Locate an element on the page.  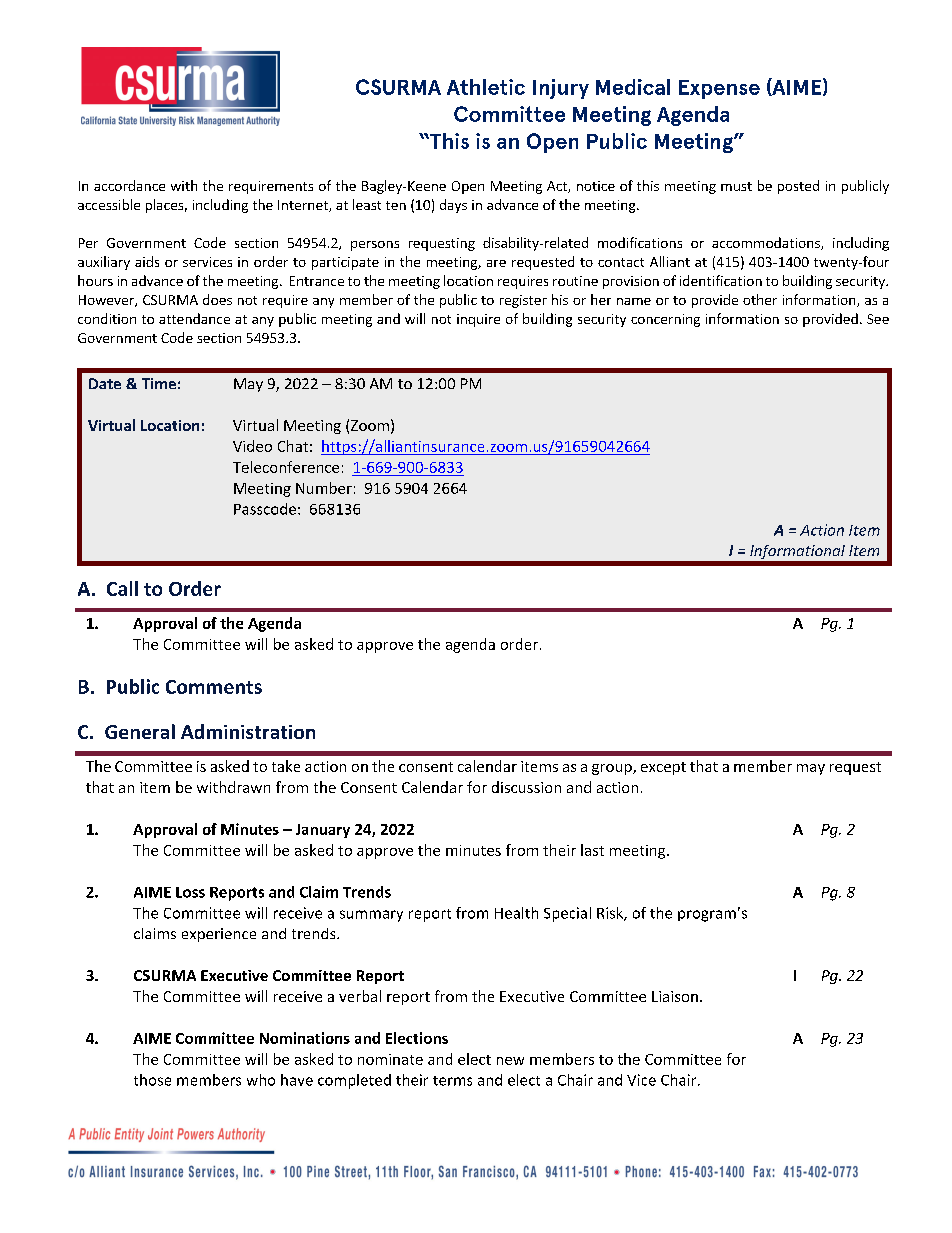
accordance is located at coordinates (129, 185).
